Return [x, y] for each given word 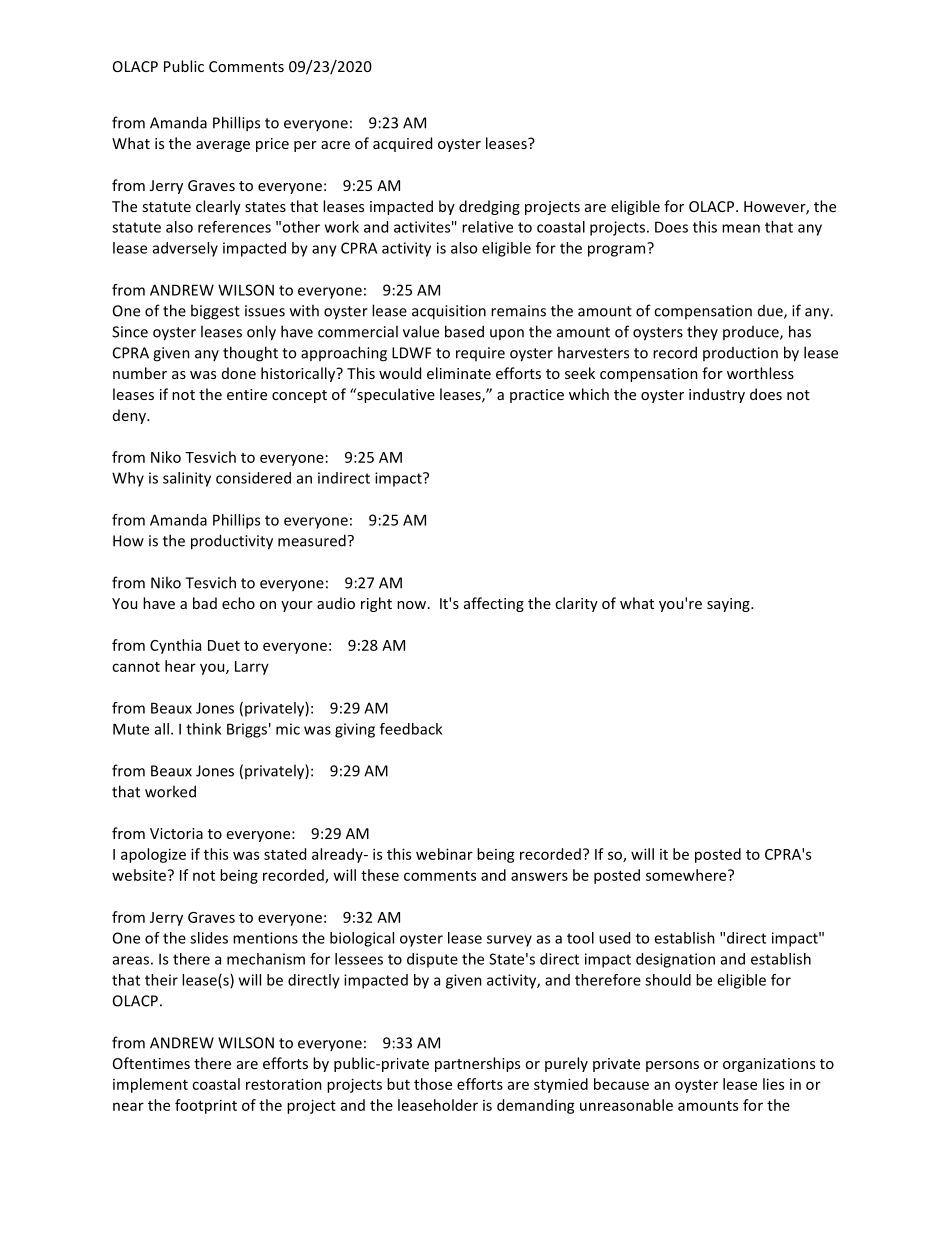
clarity [576, 604]
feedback [411, 729]
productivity [232, 542]
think [203, 729]
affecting [494, 604]
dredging [489, 207]
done [239, 373]
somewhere [687, 875]
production [740, 354]
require [480, 354]
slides [209, 938]
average [223, 146]
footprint [206, 1106]
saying [729, 605]
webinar [444, 854]
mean [741, 228]
